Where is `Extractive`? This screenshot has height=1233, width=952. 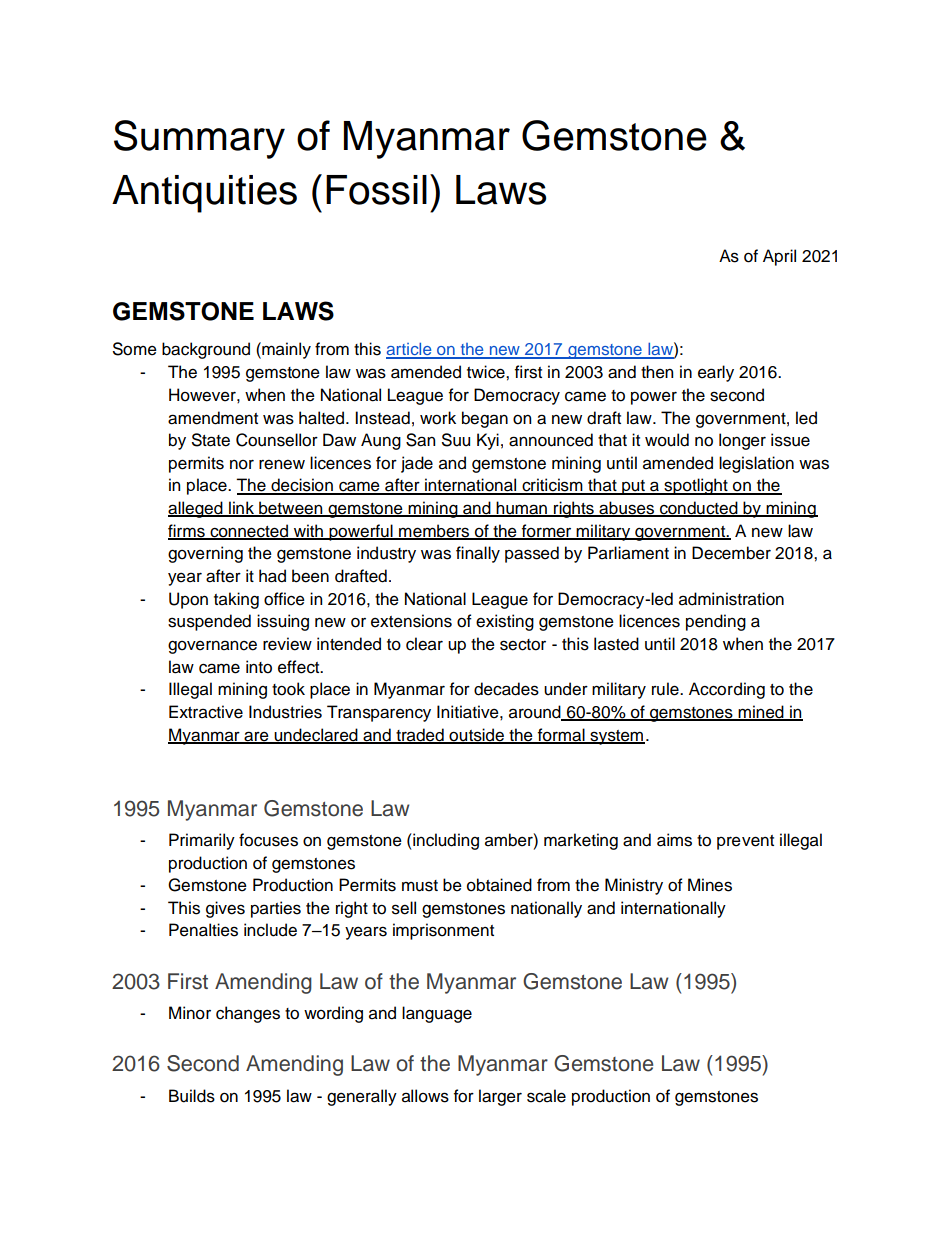
Extractive is located at coordinates (206, 712).
